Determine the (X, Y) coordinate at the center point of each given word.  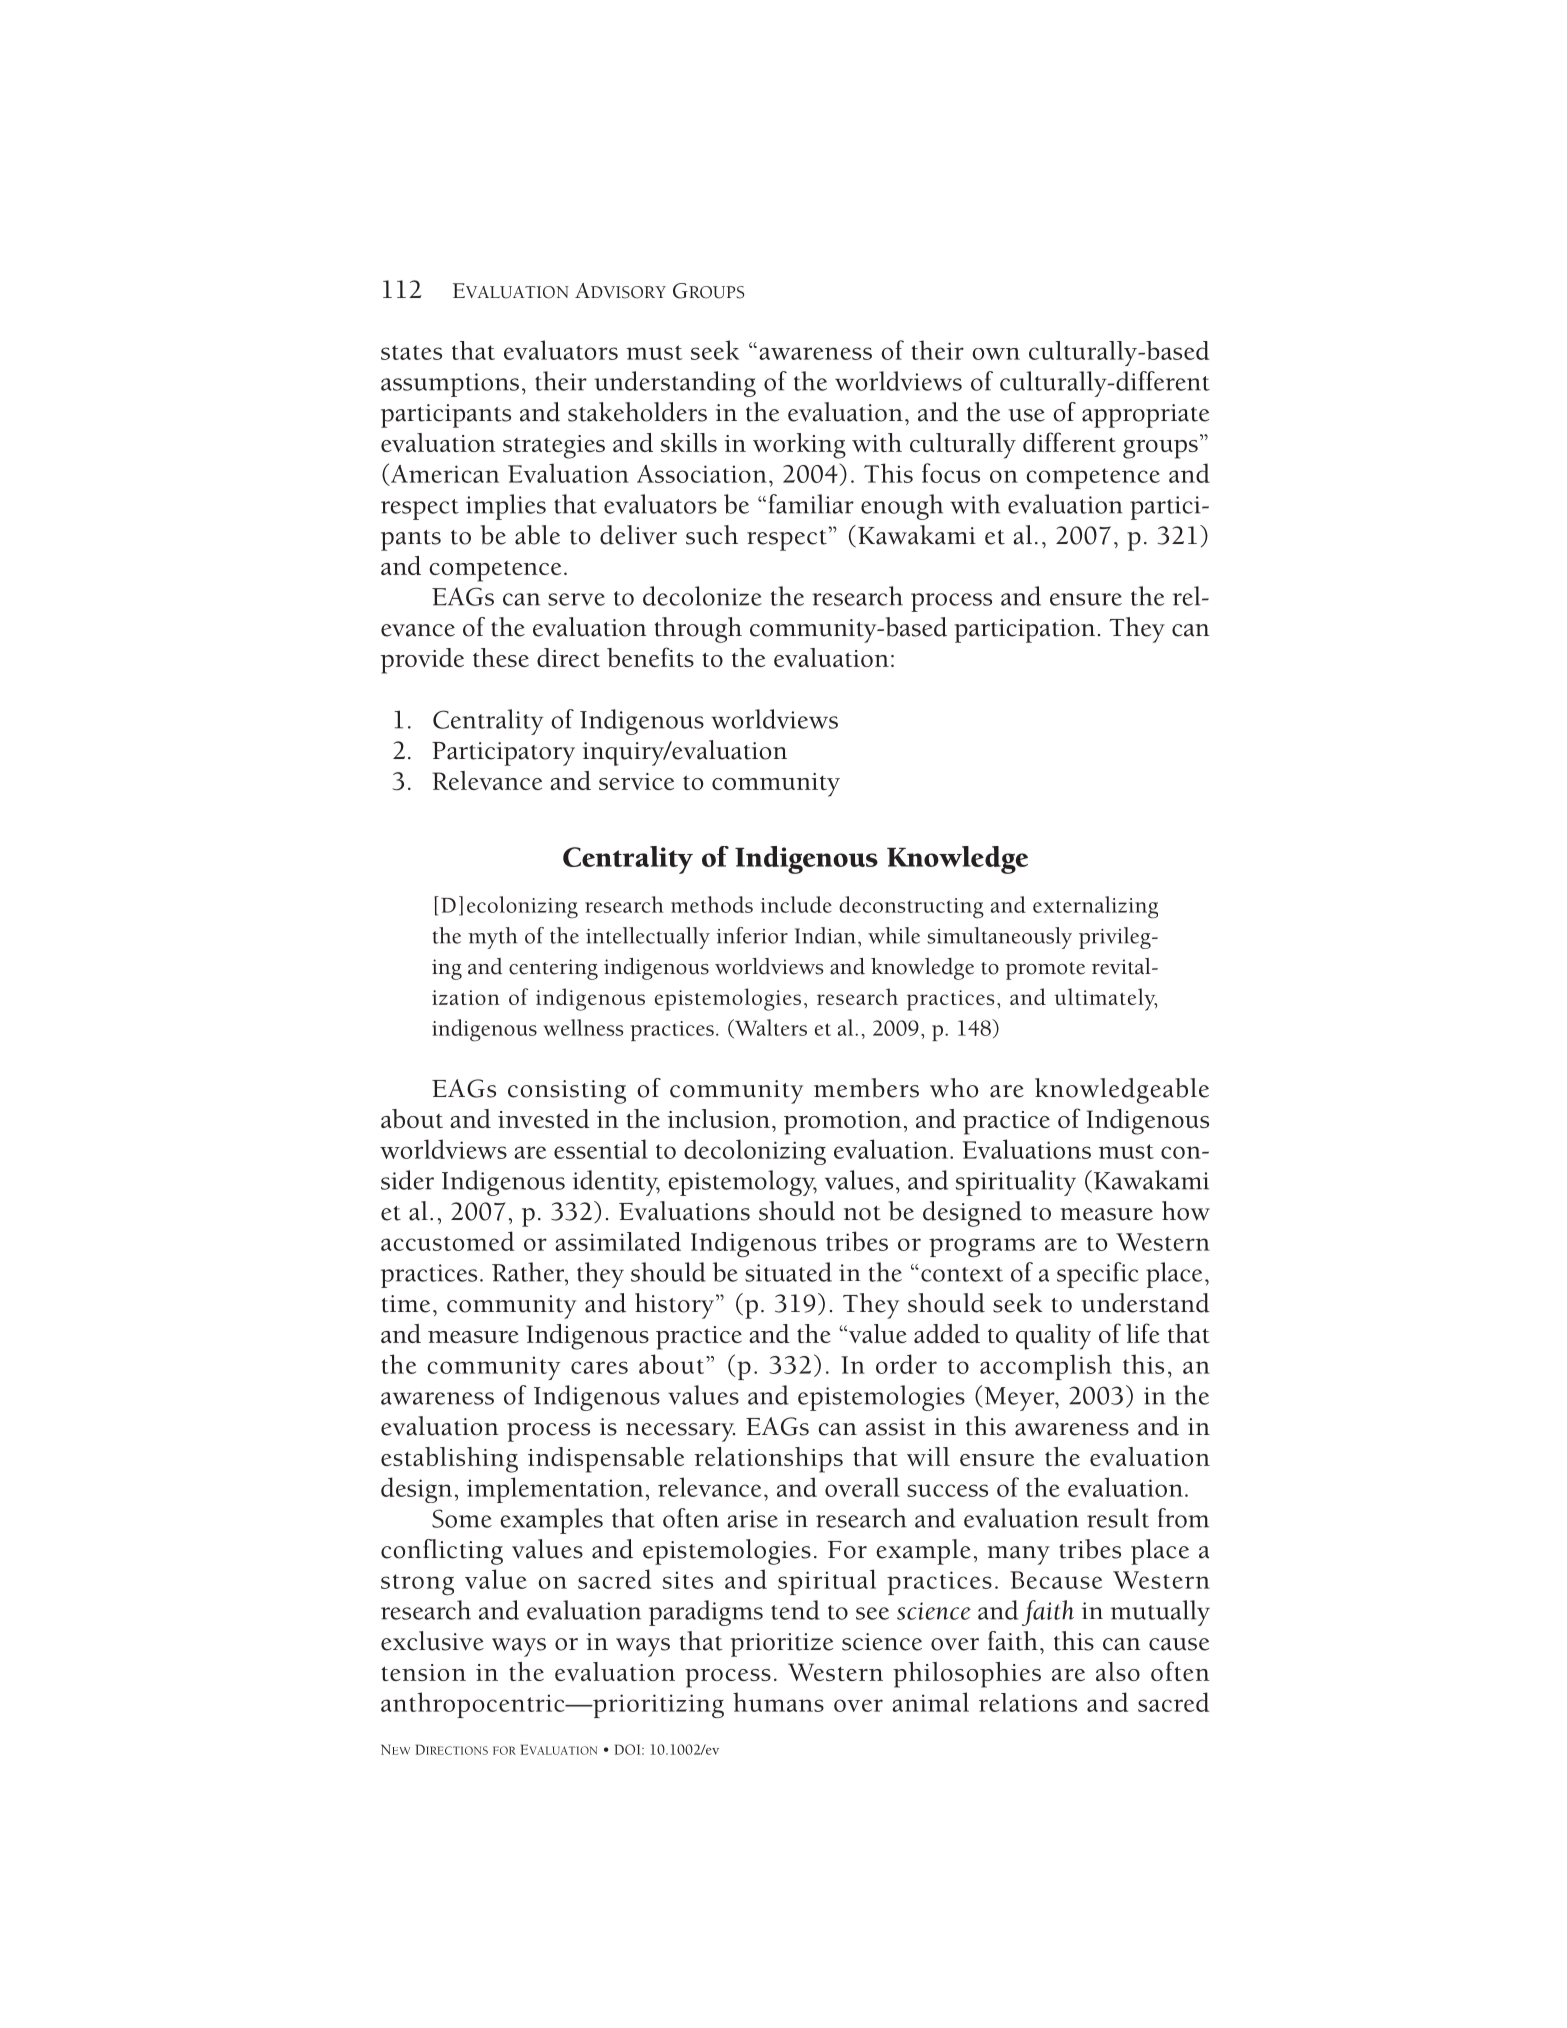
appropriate (1145, 416)
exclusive (432, 1641)
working (799, 446)
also (1118, 1671)
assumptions (450, 385)
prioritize (781, 1645)
